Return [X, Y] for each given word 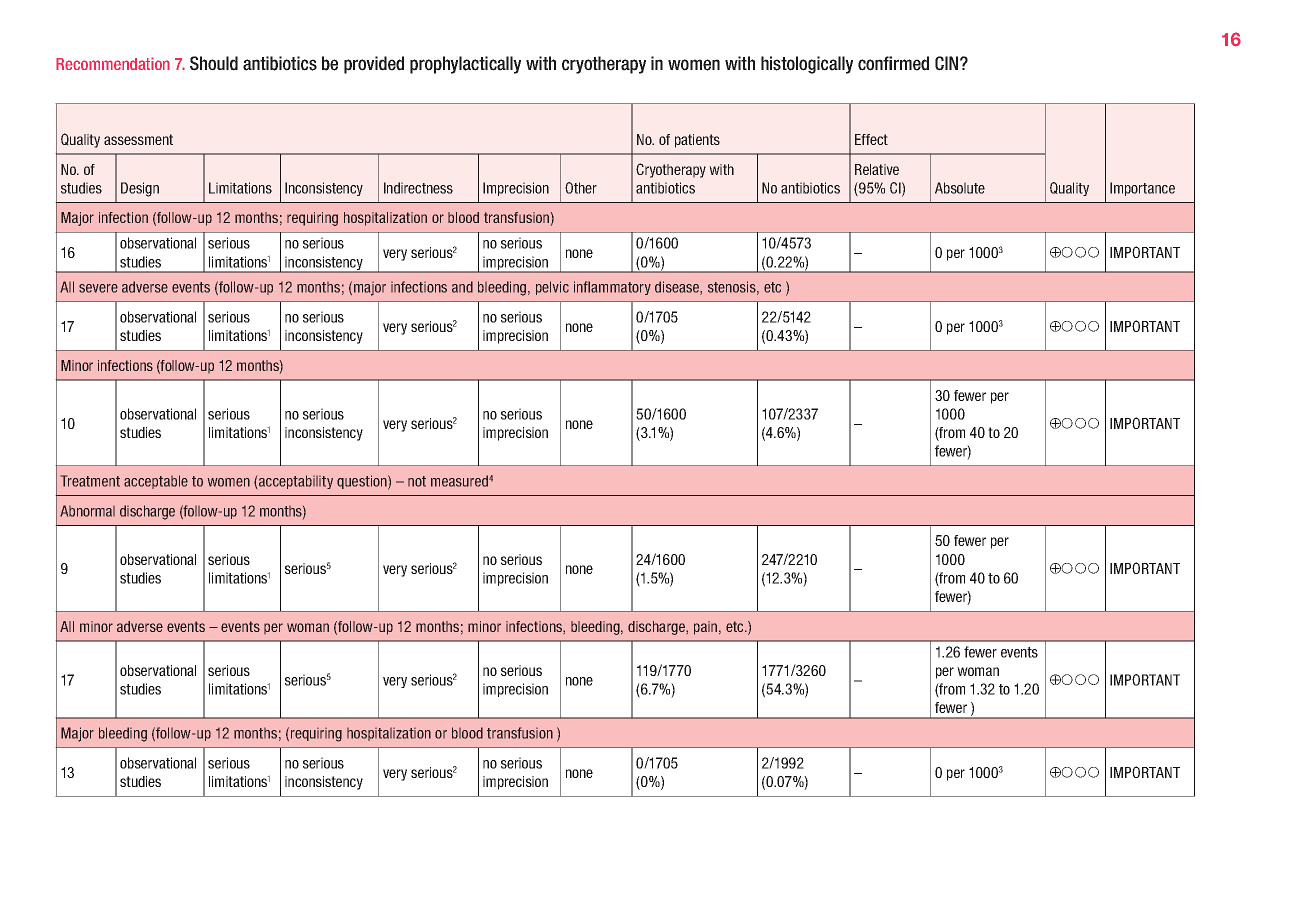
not [417, 481]
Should [214, 63]
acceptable [156, 482]
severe [98, 288]
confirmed [893, 63]
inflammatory [612, 288]
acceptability [296, 482]
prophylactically [465, 65]
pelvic [552, 288]
